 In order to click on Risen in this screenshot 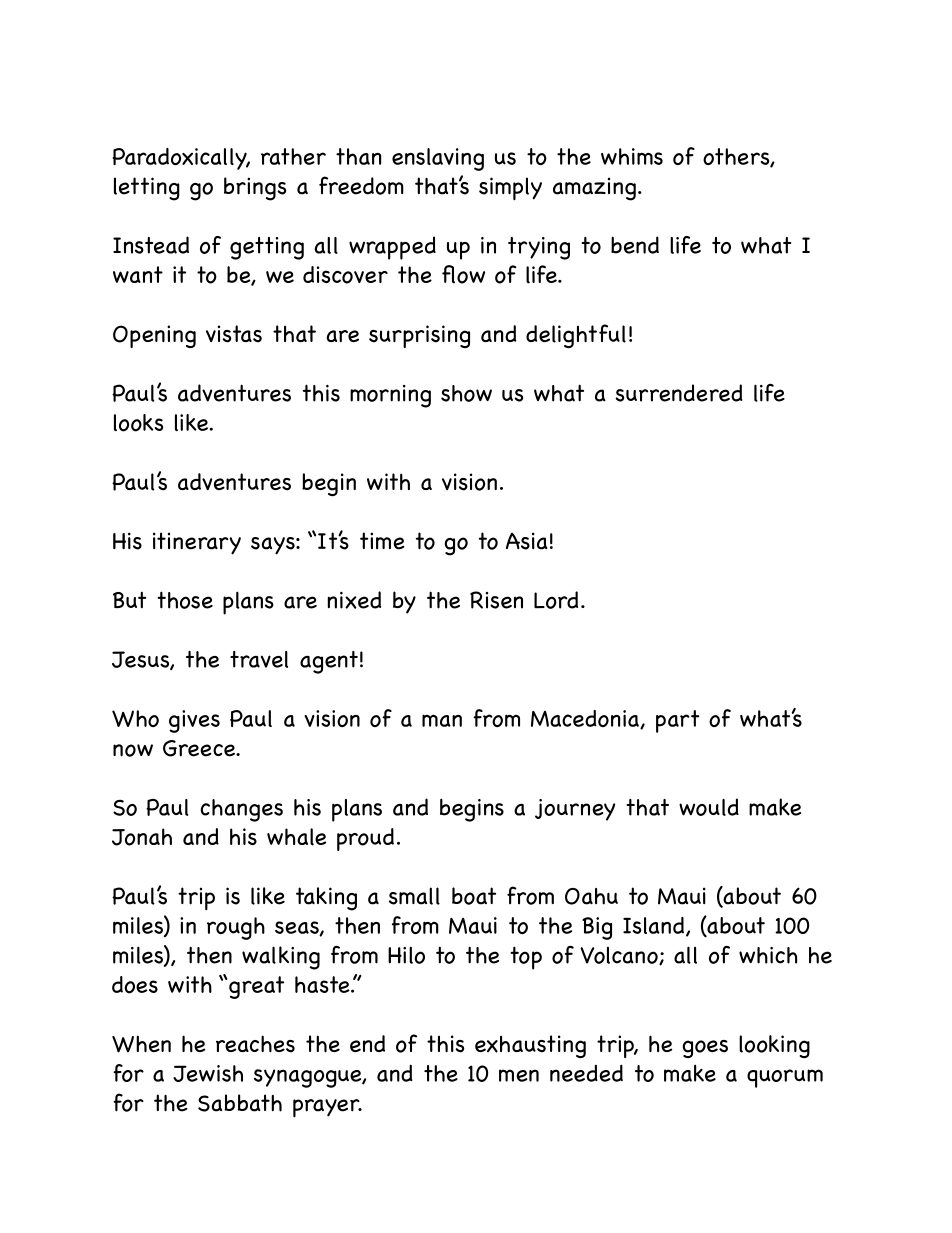, I will do `click(496, 600)`.
